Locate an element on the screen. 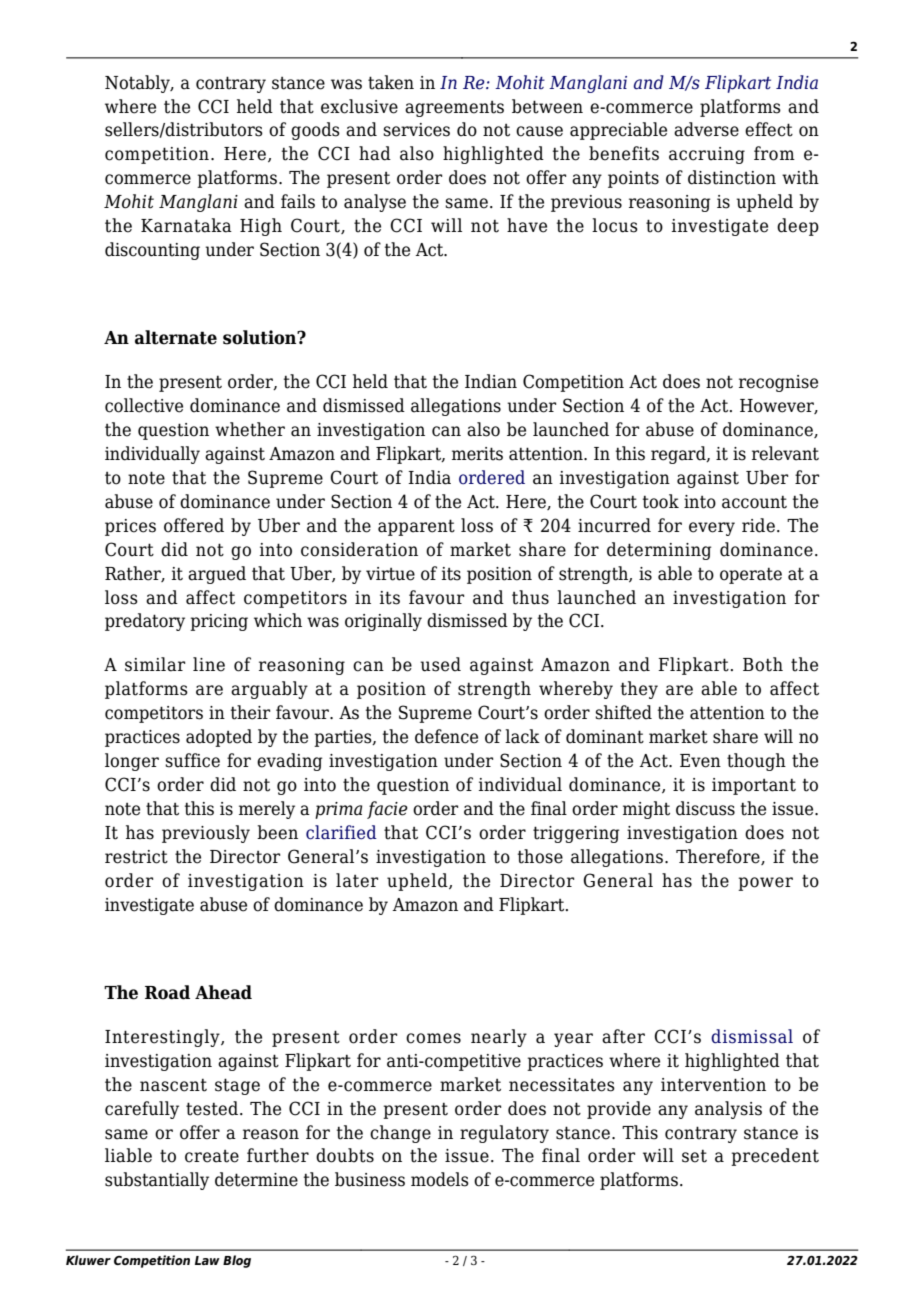 Image resolution: width=924 pixels, height=1308 pixels. Karnataka is located at coordinates (186, 225).
